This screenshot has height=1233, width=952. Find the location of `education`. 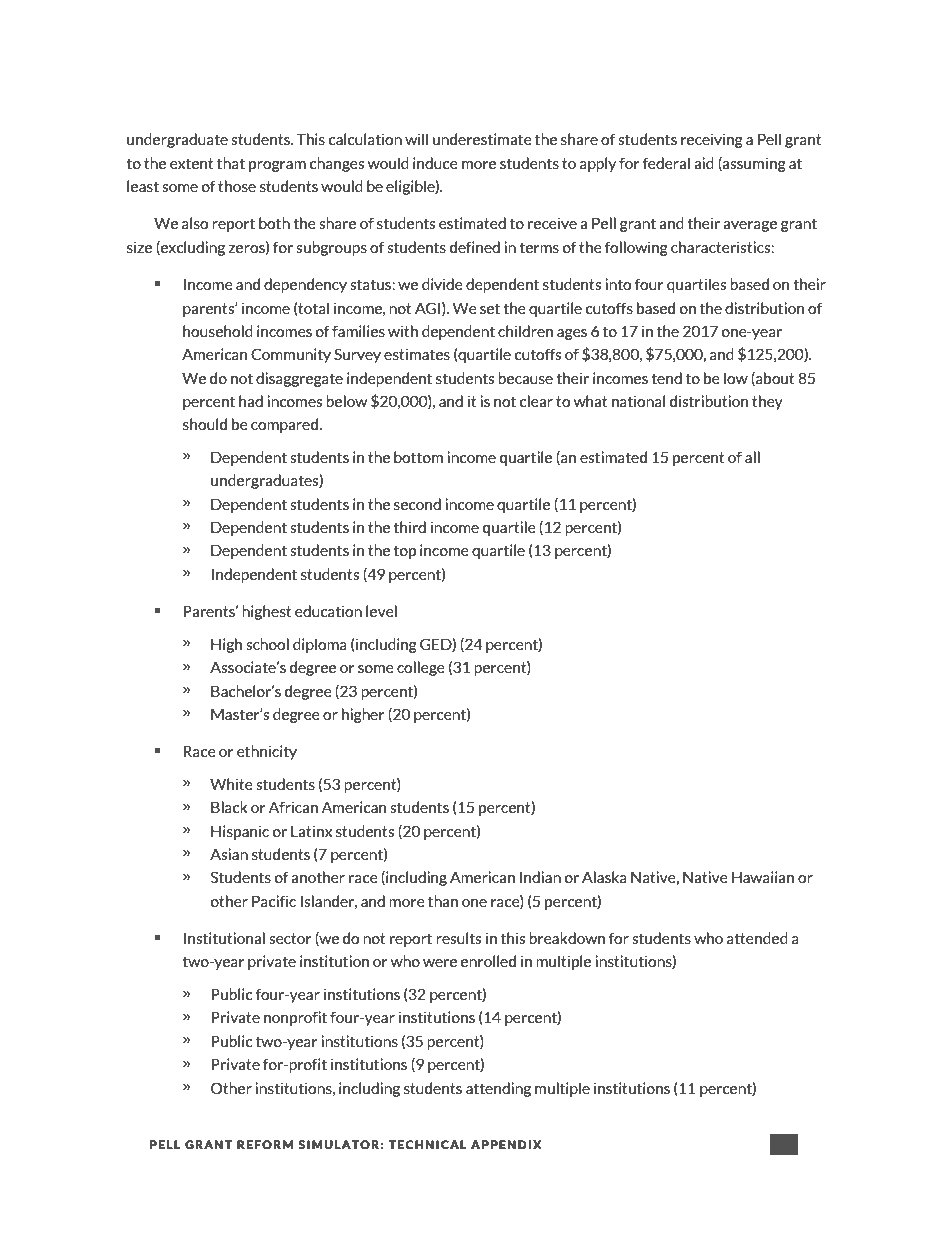

education is located at coordinates (328, 611).
